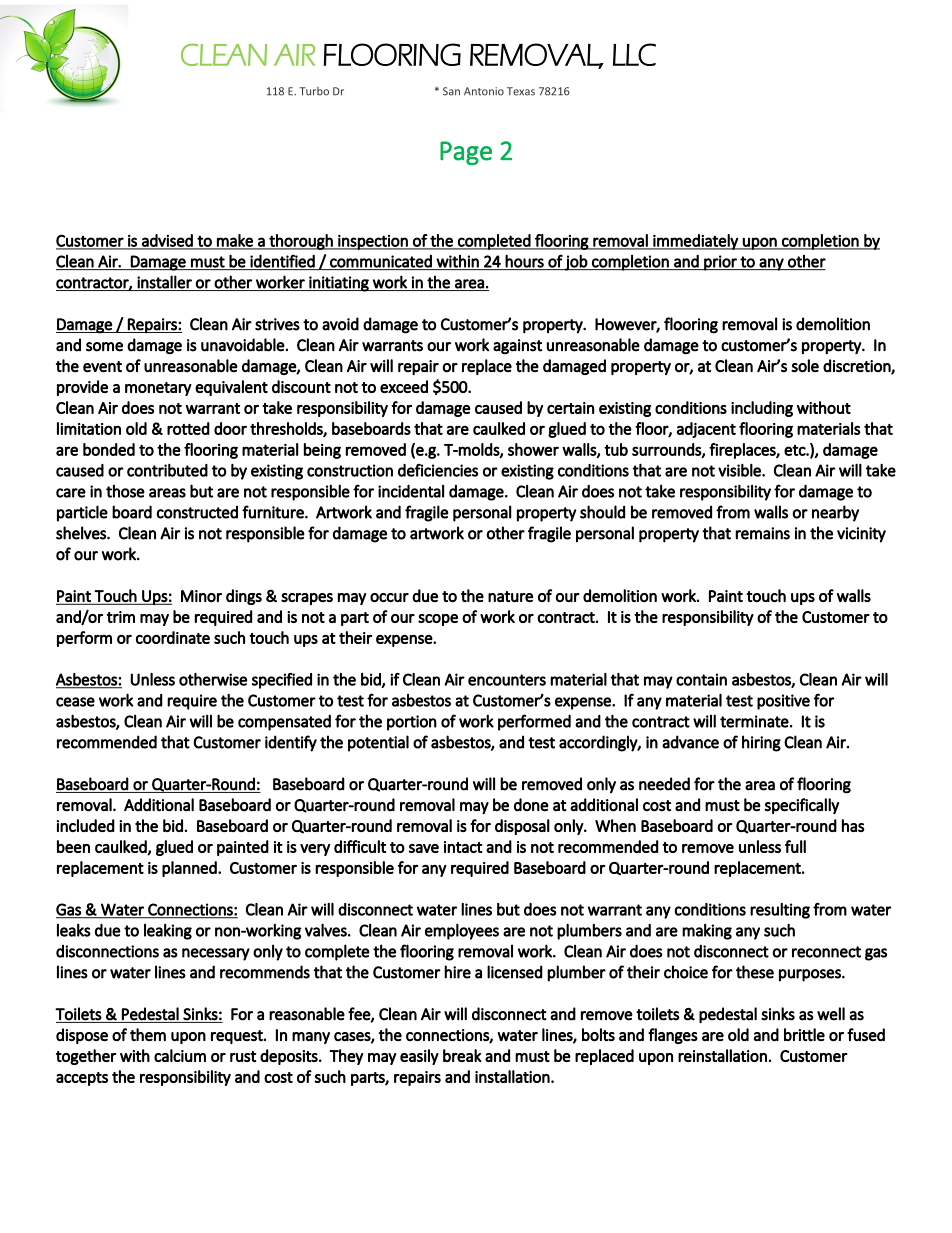 Image resolution: width=952 pixels, height=1233 pixels. I want to click on calcium, so click(180, 1055).
